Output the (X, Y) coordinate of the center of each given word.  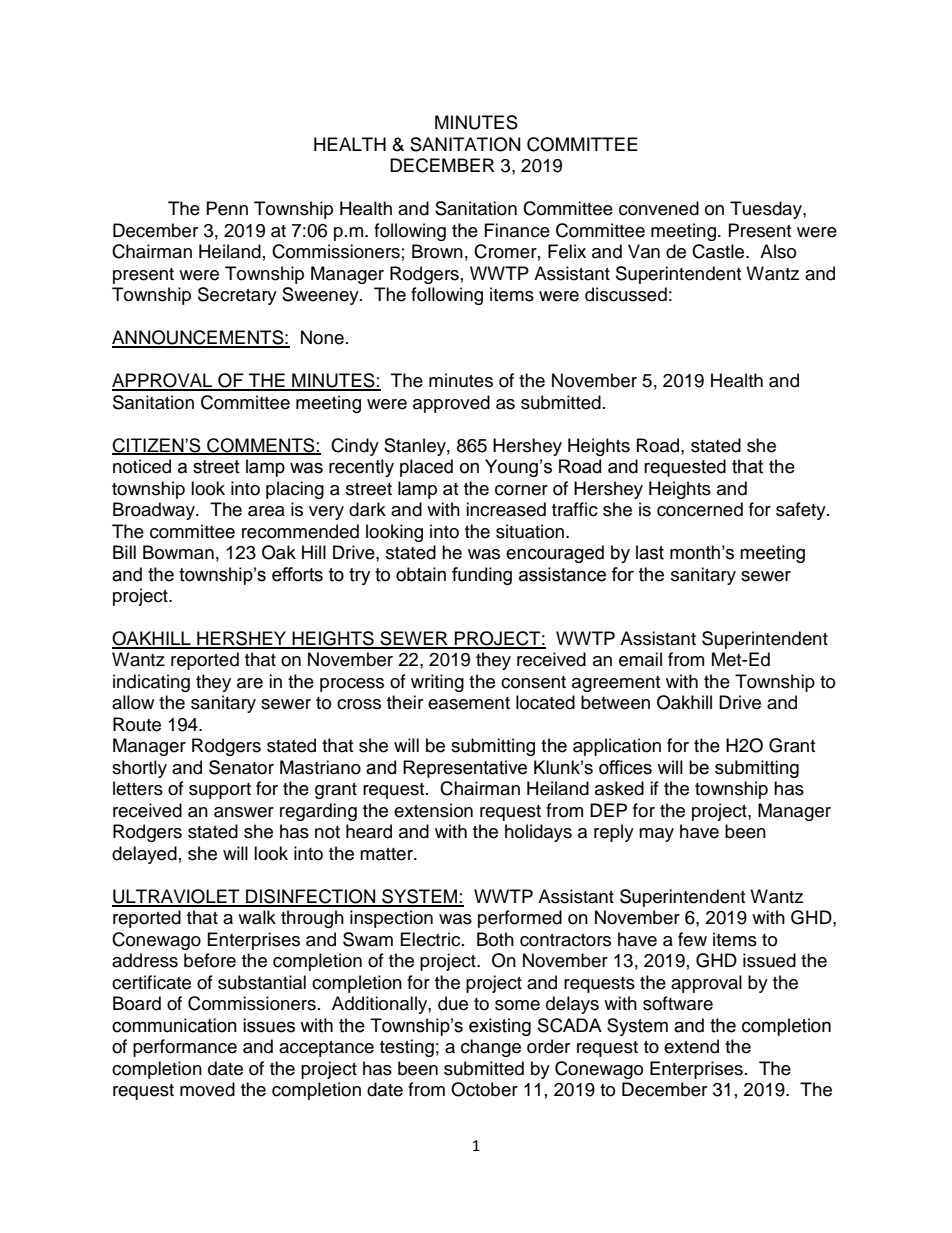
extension (433, 810)
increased (506, 509)
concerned (700, 509)
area (266, 511)
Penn (227, 208)
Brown (437, 251)
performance (185, 1048)
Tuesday (767, 210)
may (656, 835)
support (220, 791)
